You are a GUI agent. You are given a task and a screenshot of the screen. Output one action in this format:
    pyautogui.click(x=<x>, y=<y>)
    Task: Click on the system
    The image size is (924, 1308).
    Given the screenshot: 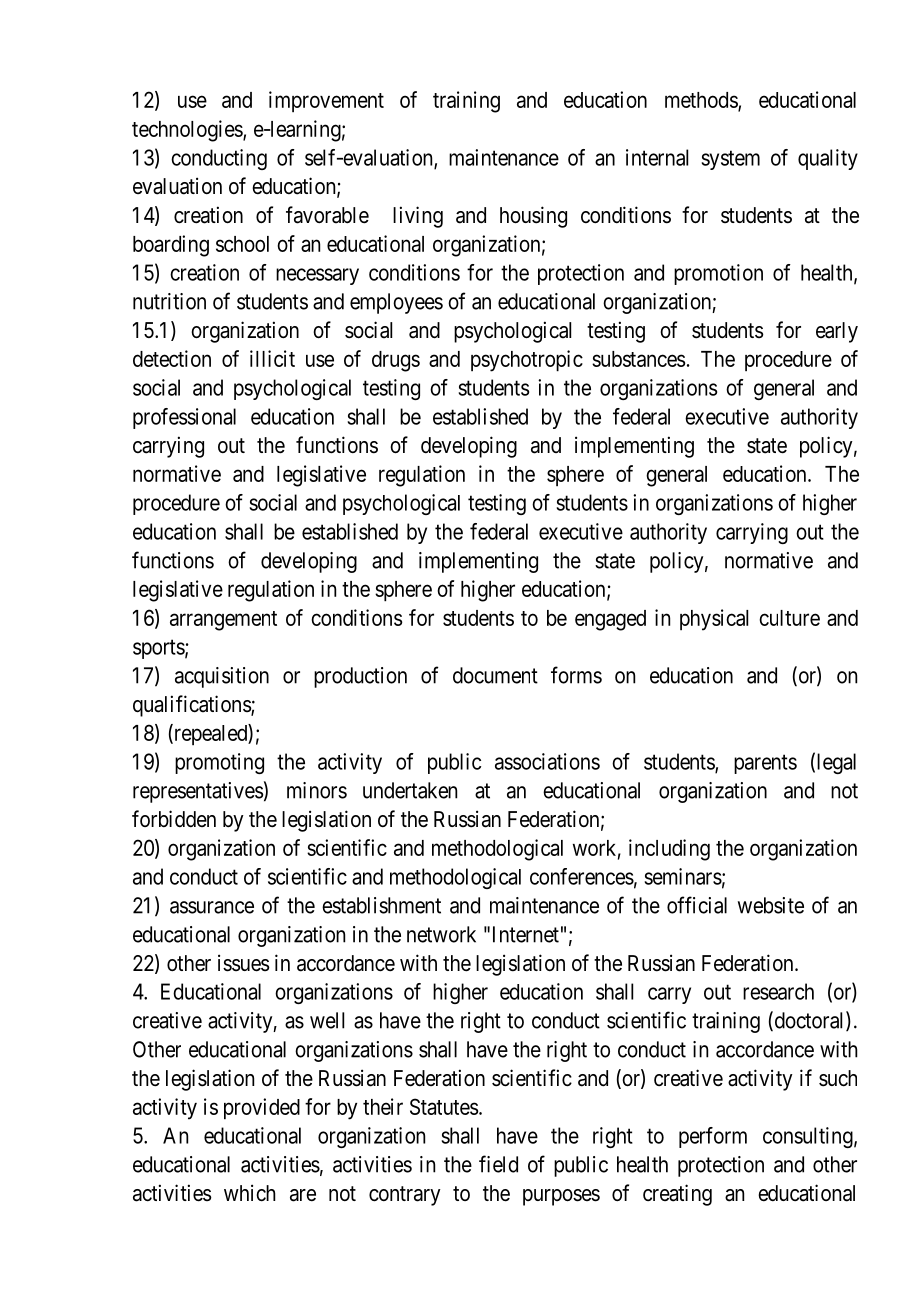 What is the action you would take?
    pyautogui.click(x=730, y=160)
